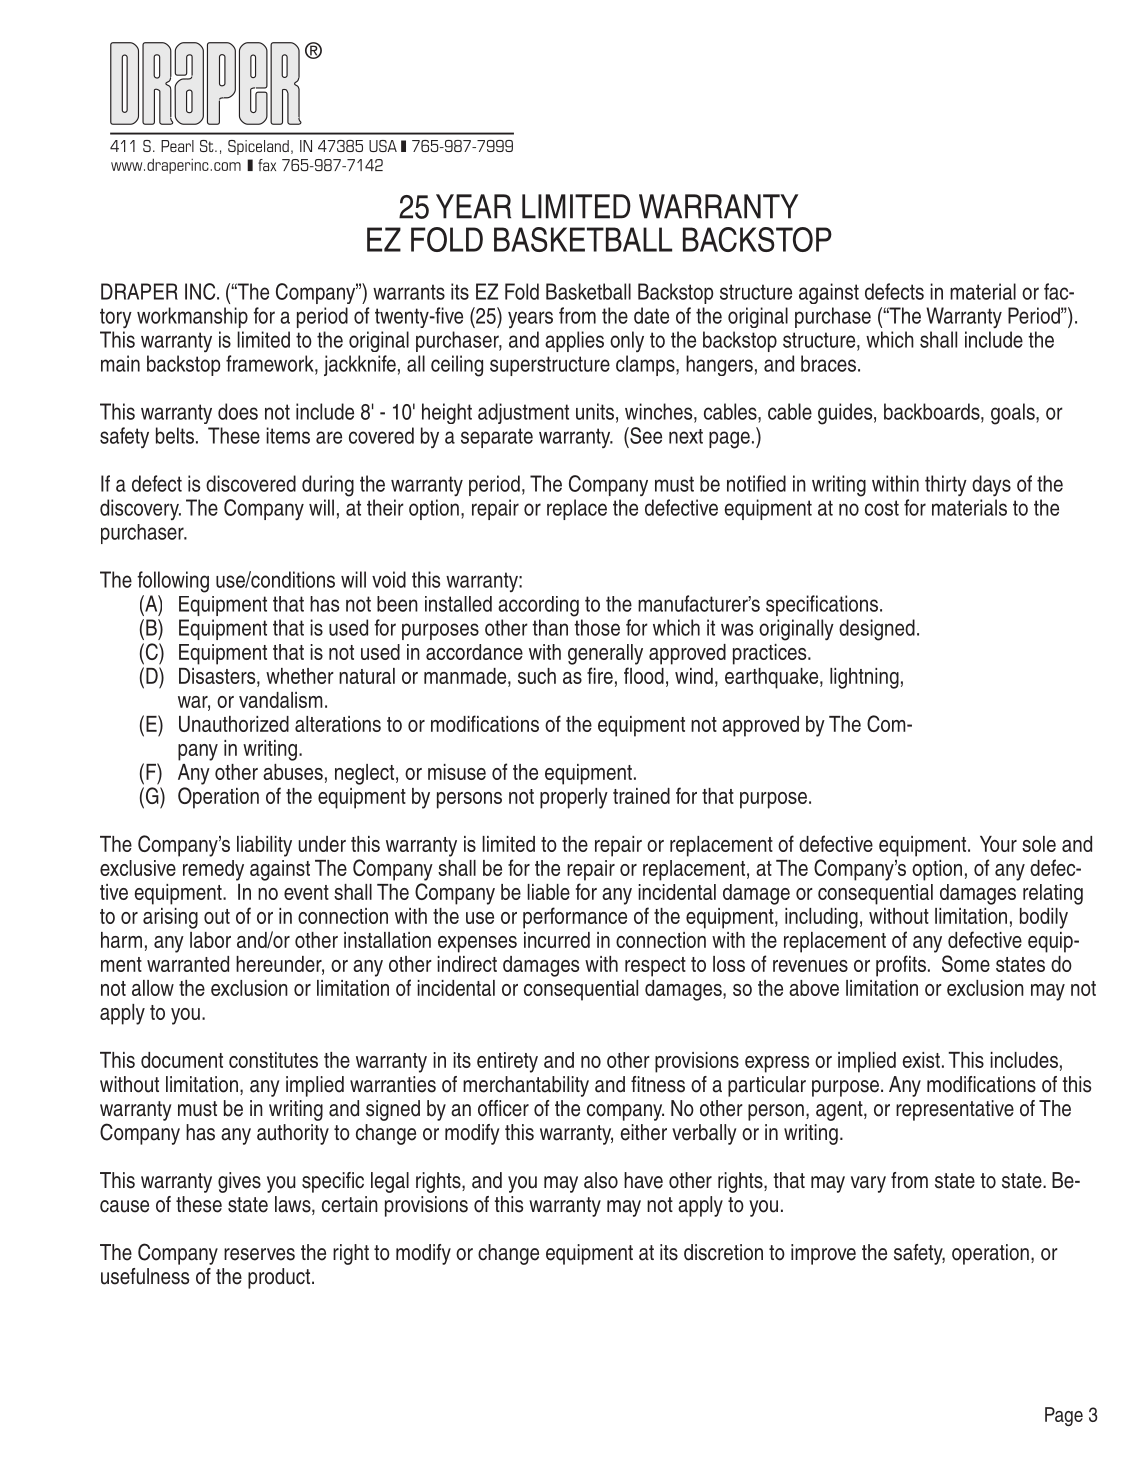 This image has width=1131, height=1463. Describe the element at coordinates (921, 1060) in the image. I see `exist` at that location.
